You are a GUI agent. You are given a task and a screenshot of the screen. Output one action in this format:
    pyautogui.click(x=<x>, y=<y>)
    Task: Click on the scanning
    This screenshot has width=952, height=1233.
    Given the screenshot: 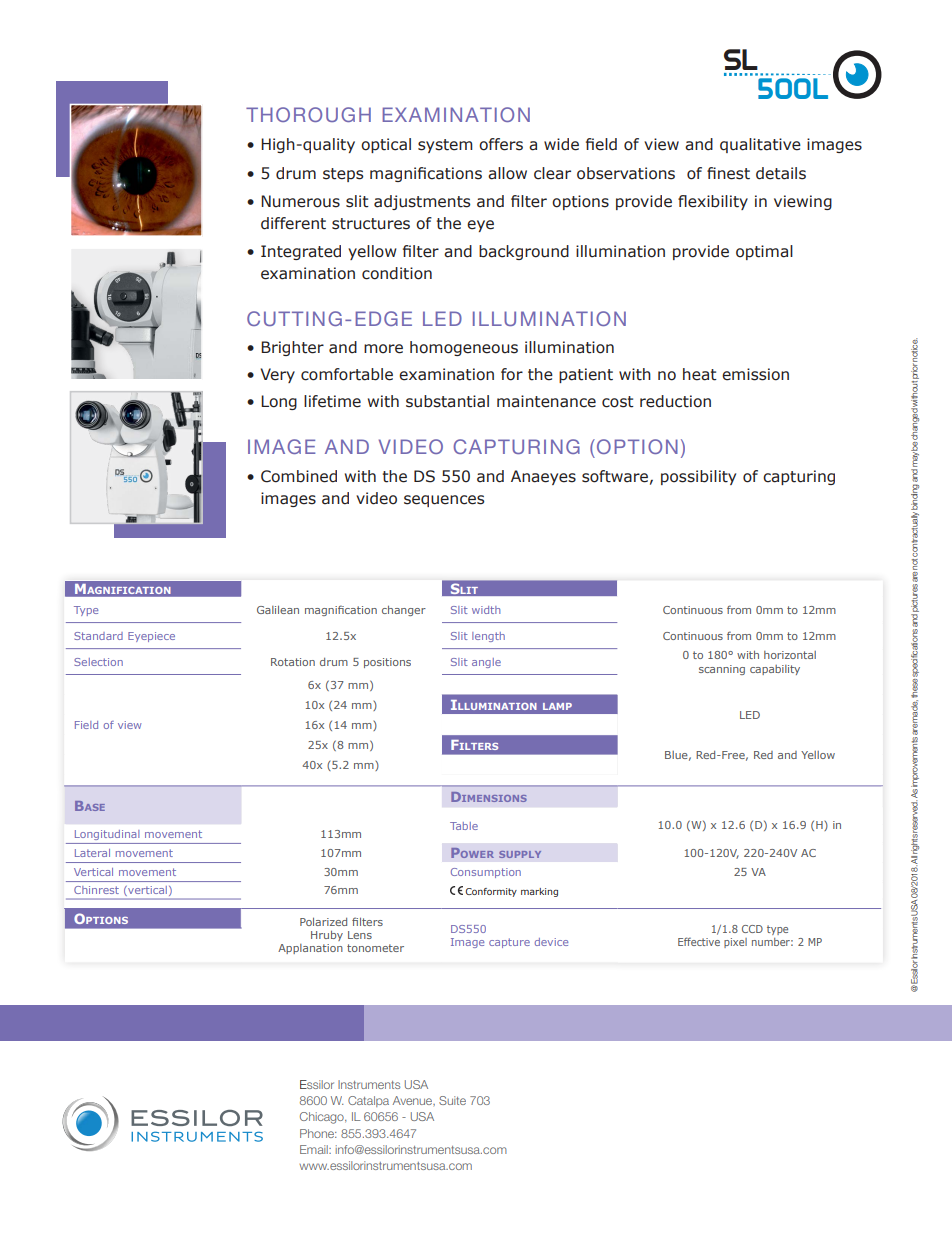 What is the action you would take?
    pyautogui.click(x=722, y=670)
